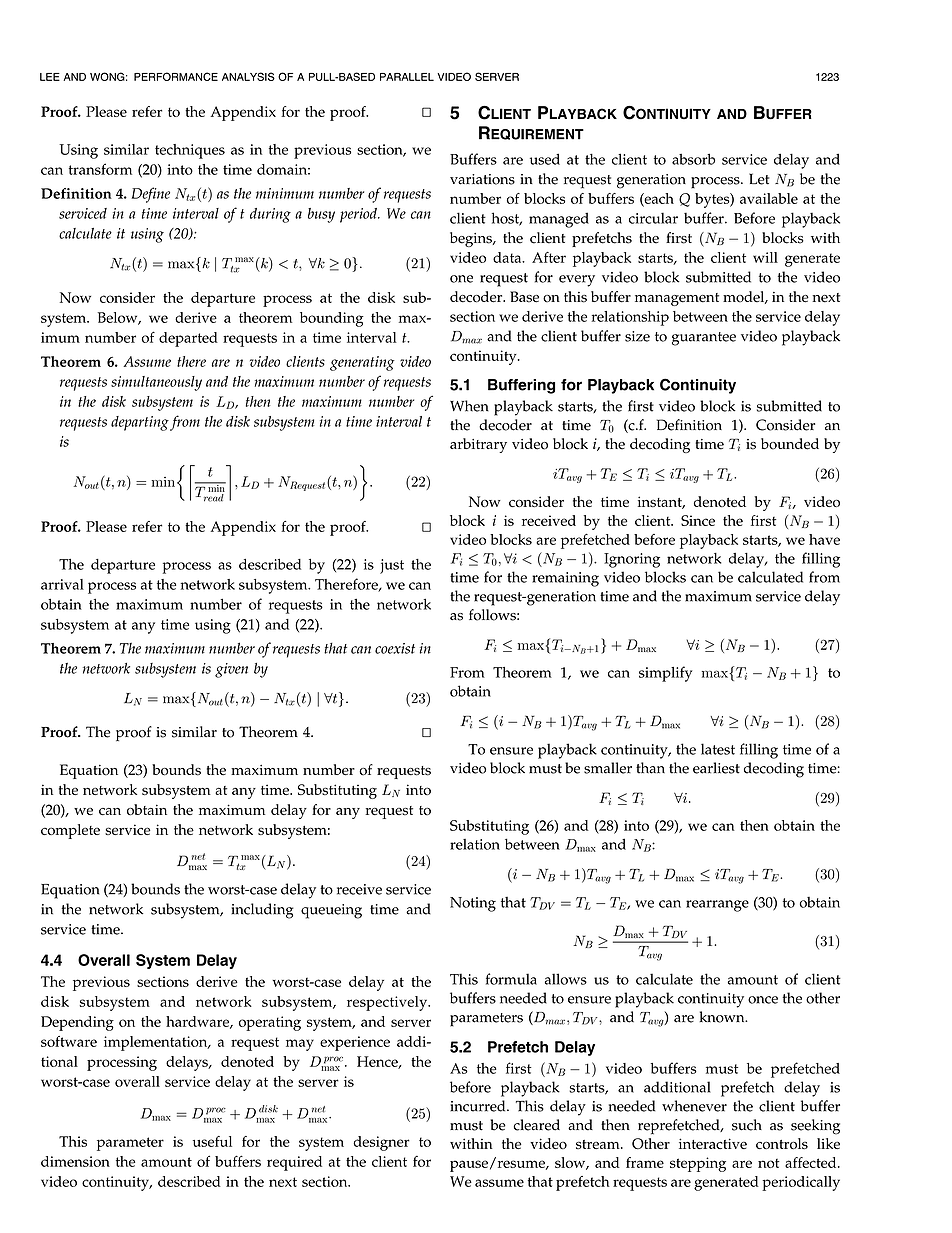  Describe the element at coordinates (665, 674) in the document. I see `simplify` at that location.
